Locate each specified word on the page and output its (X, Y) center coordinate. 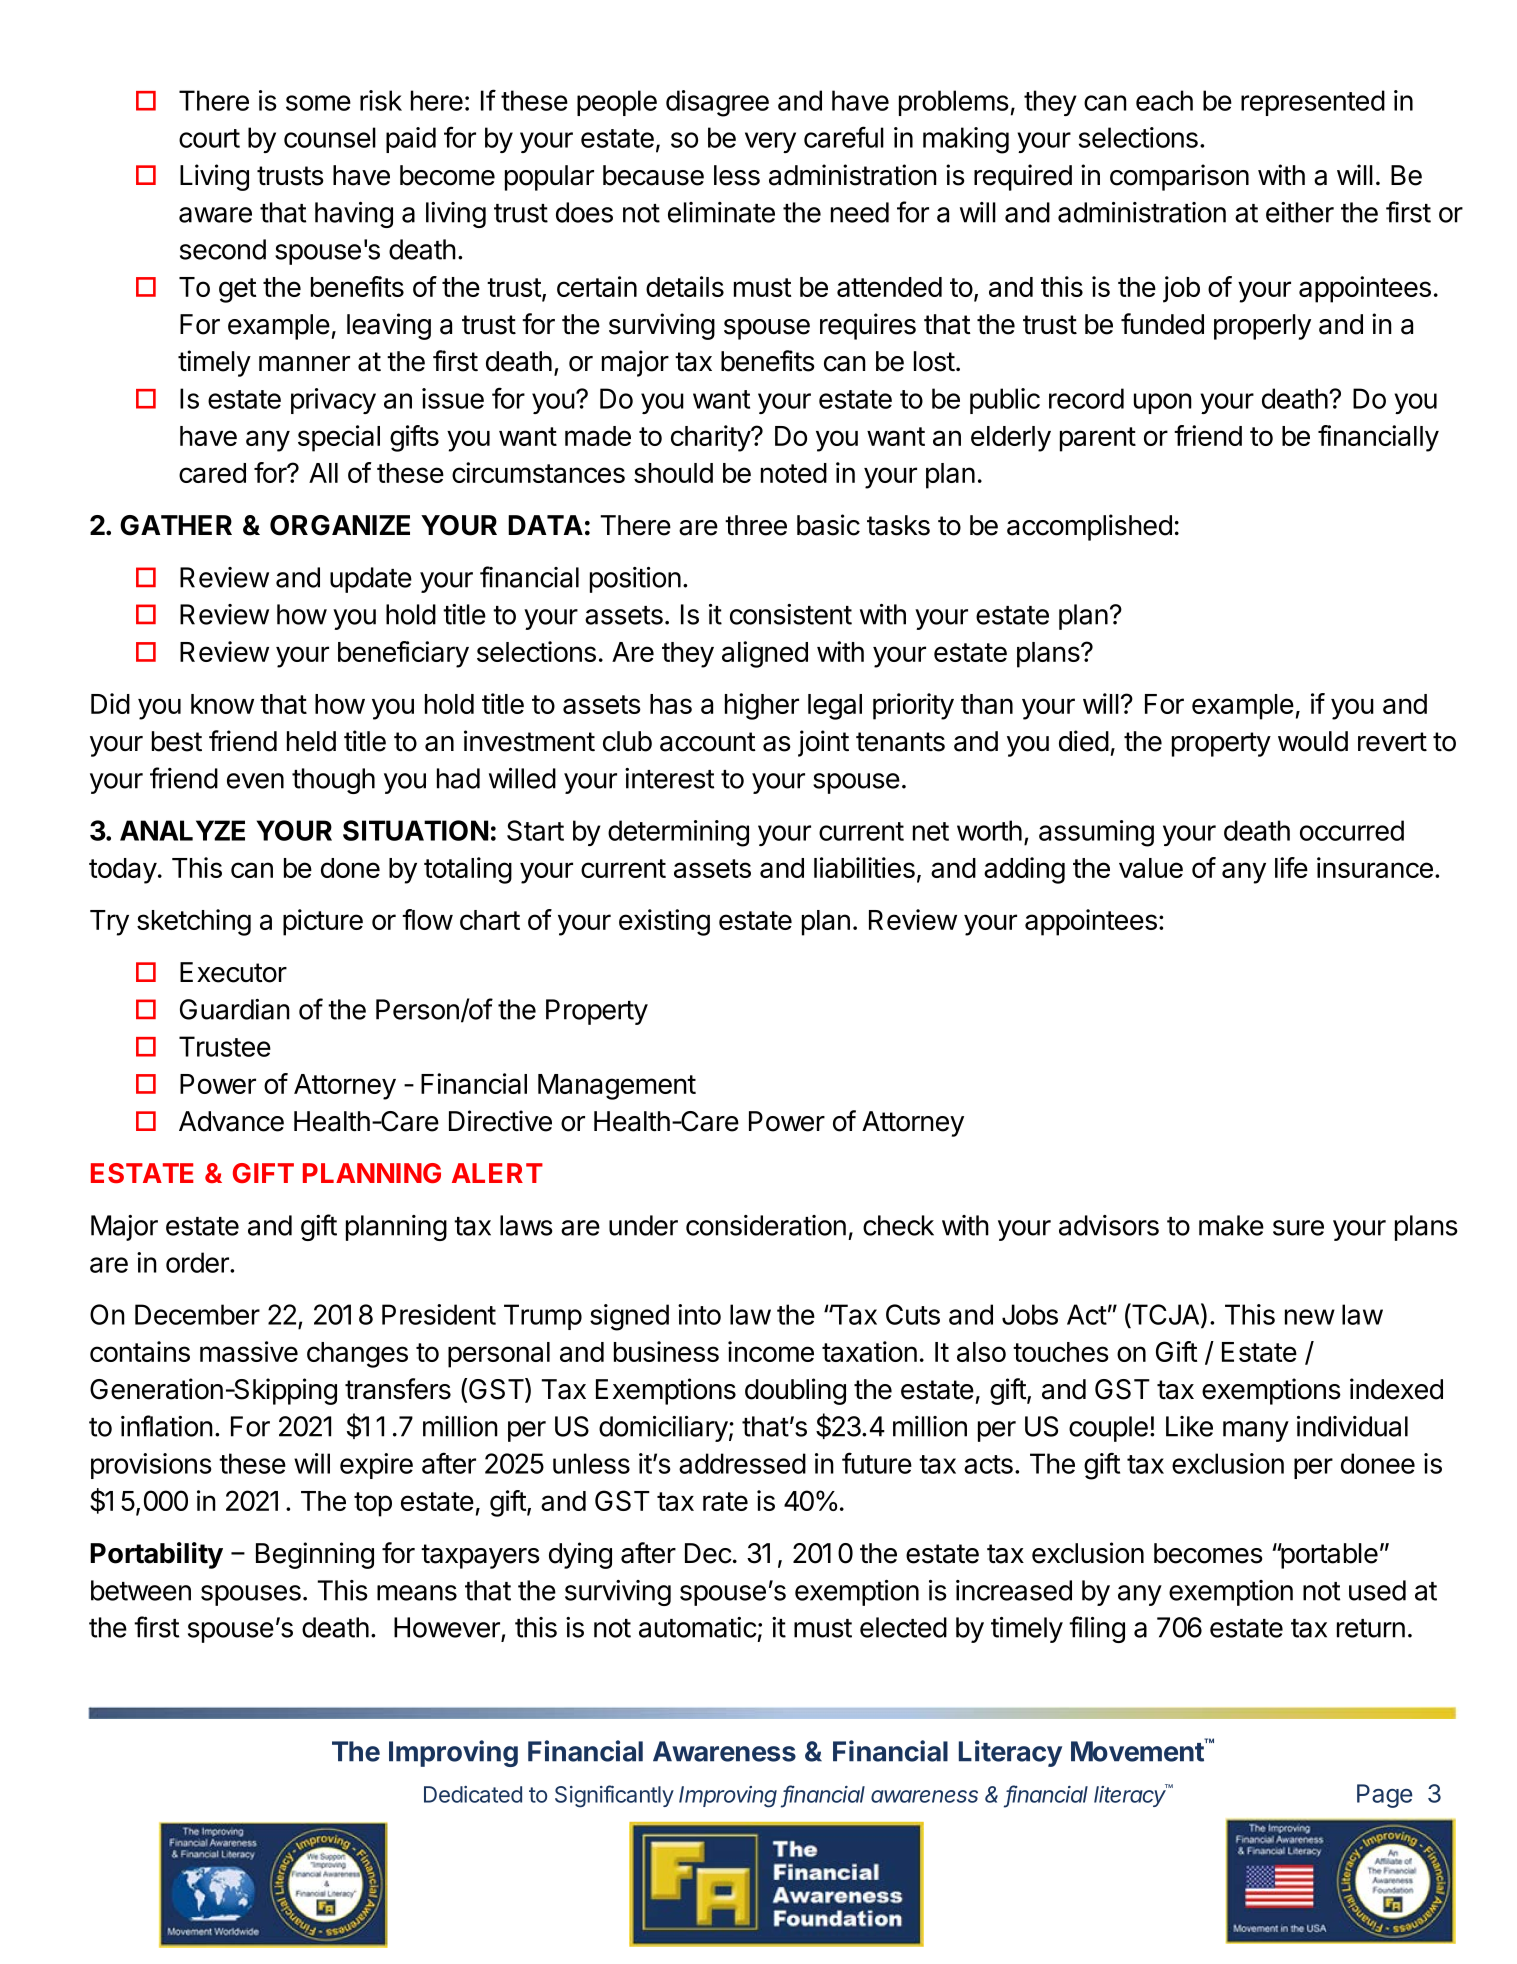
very (770, 142)
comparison (1179, 177)
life (1291, 867)
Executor (233, 972)
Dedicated (473, 1794)
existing (664, 922)
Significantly (614, 1796)
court (209, 138)
